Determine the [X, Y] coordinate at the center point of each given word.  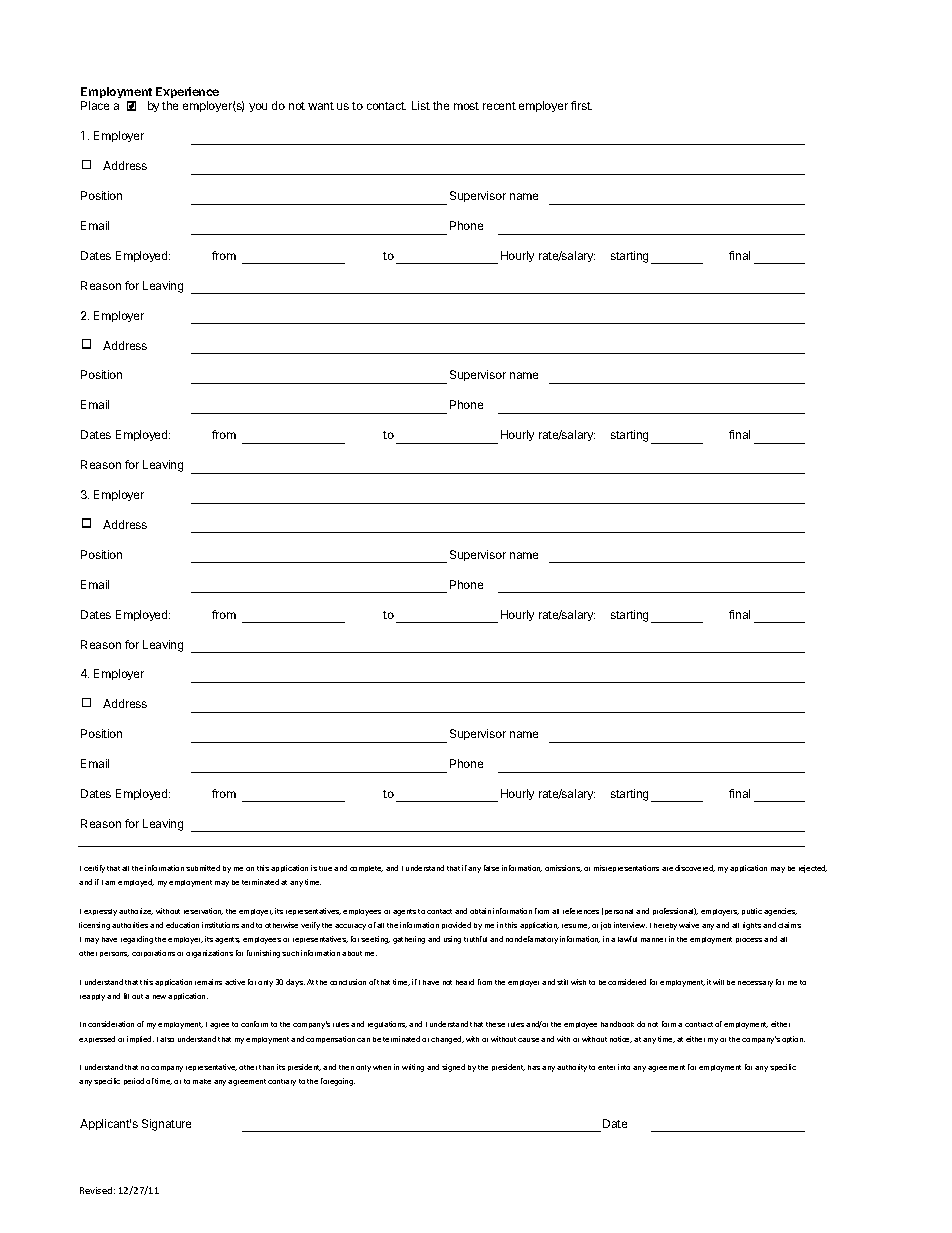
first [581, 105]
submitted [203, 868]
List [421, 105]
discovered [695, 868]
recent [499, 106]
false [491, 868]
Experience [187, 92]
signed [453, 1068]
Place [95, 105]
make [202, 1081]
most [466, 106]
